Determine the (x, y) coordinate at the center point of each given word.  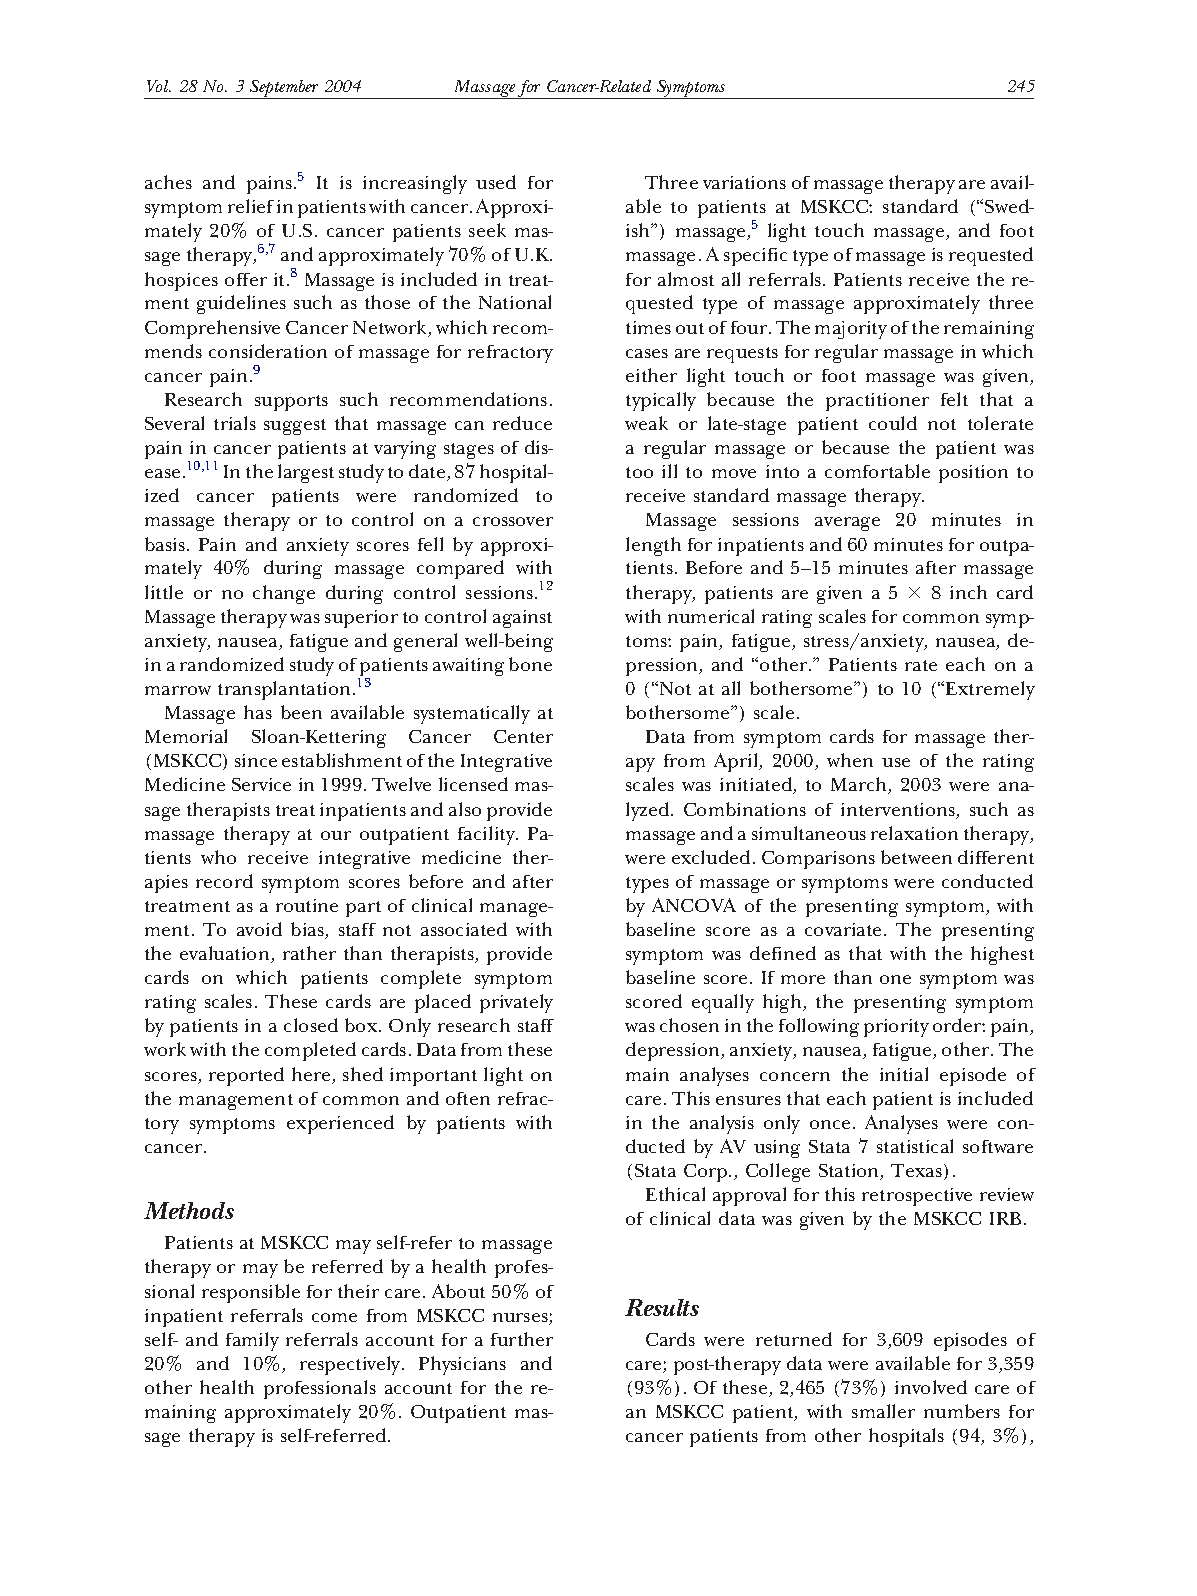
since (256, 760)
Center (523, 736)
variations (744, 182)
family (252, 1341)
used (496, 182)
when (850, 760)
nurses (521, 1319)
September (285, 89)
